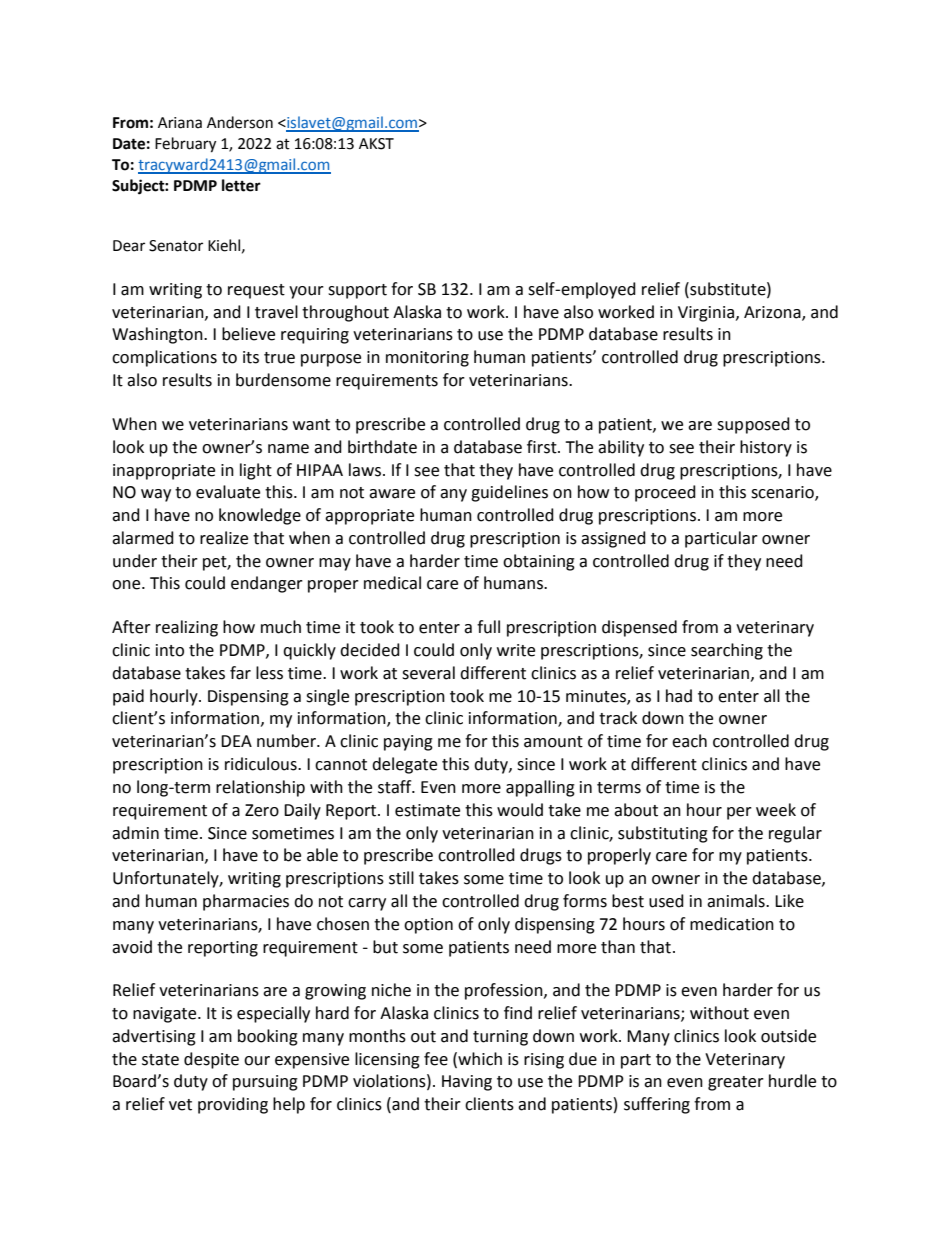 This screenshot has width=952, height=1233. What do you see at coordinates (211, 1060) in the screenshot?
I see `despite` at bounding box center [211, 1060].
